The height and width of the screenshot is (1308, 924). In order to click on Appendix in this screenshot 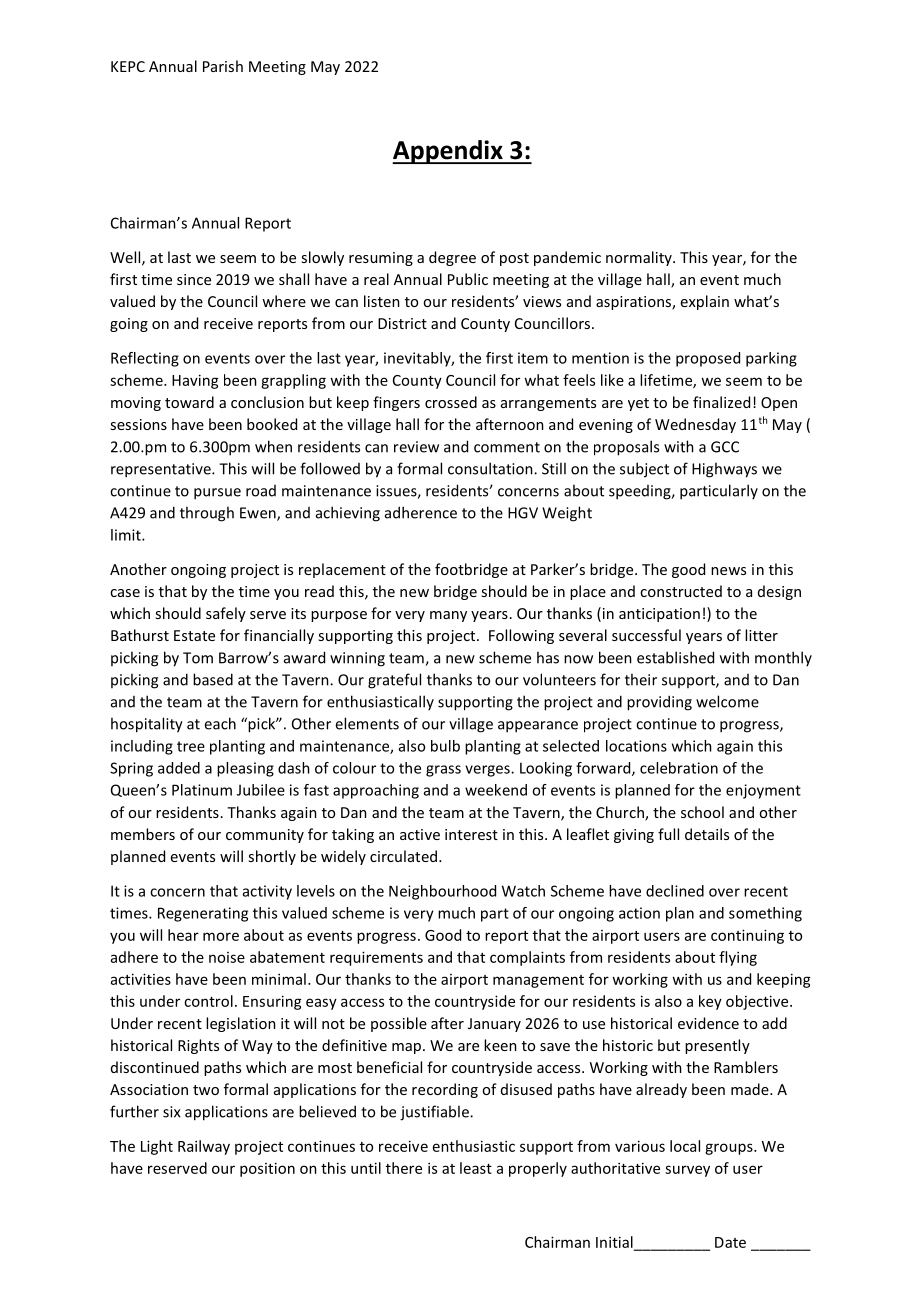, I will do `click(448, 152)`.
